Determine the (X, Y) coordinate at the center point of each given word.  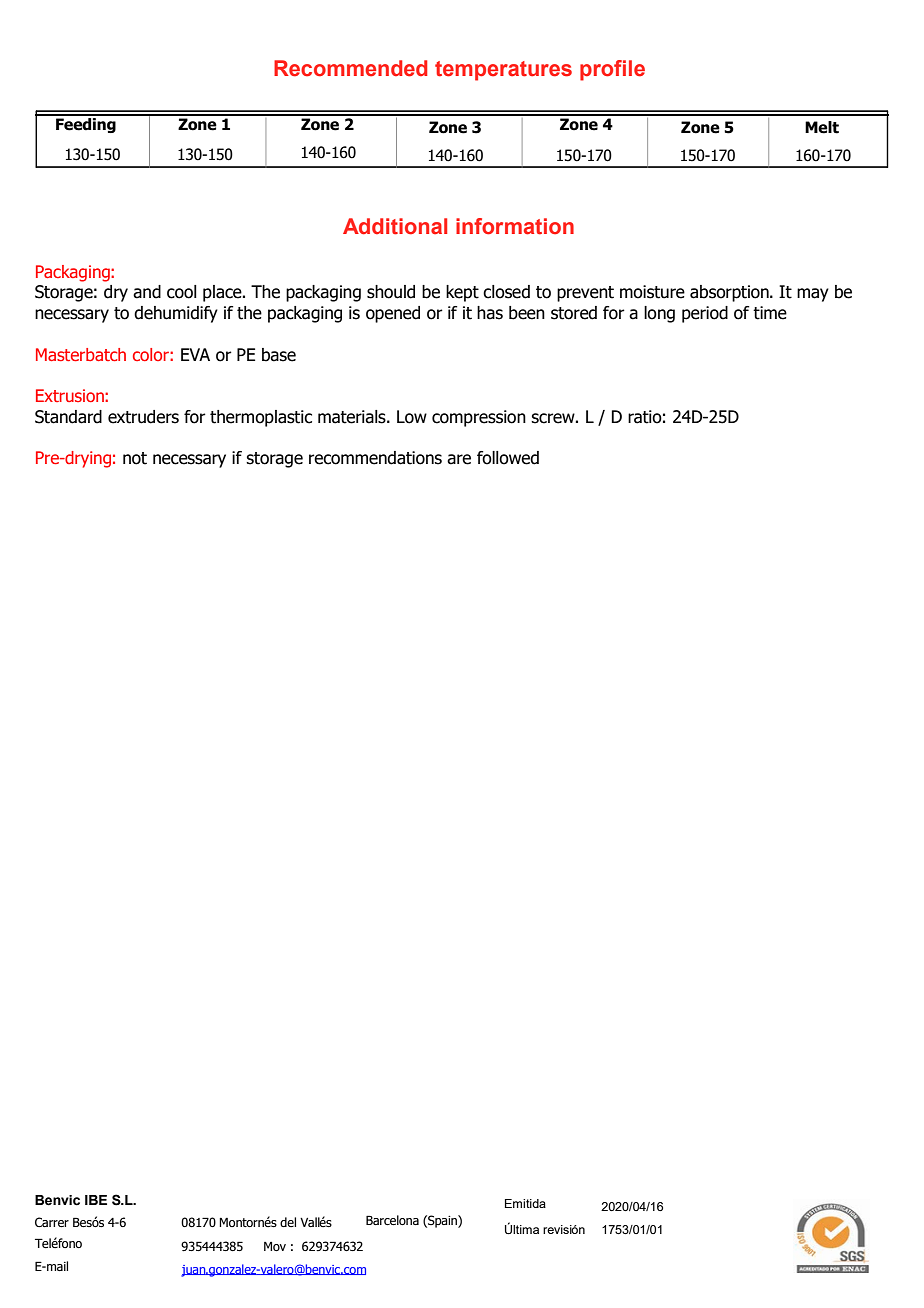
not (135, 458)
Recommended (350, 68)
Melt (822, 127)
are (459, 459)
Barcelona (392, 1220)
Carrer (52, 1222)
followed (508, 458)
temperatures (503, 71)
